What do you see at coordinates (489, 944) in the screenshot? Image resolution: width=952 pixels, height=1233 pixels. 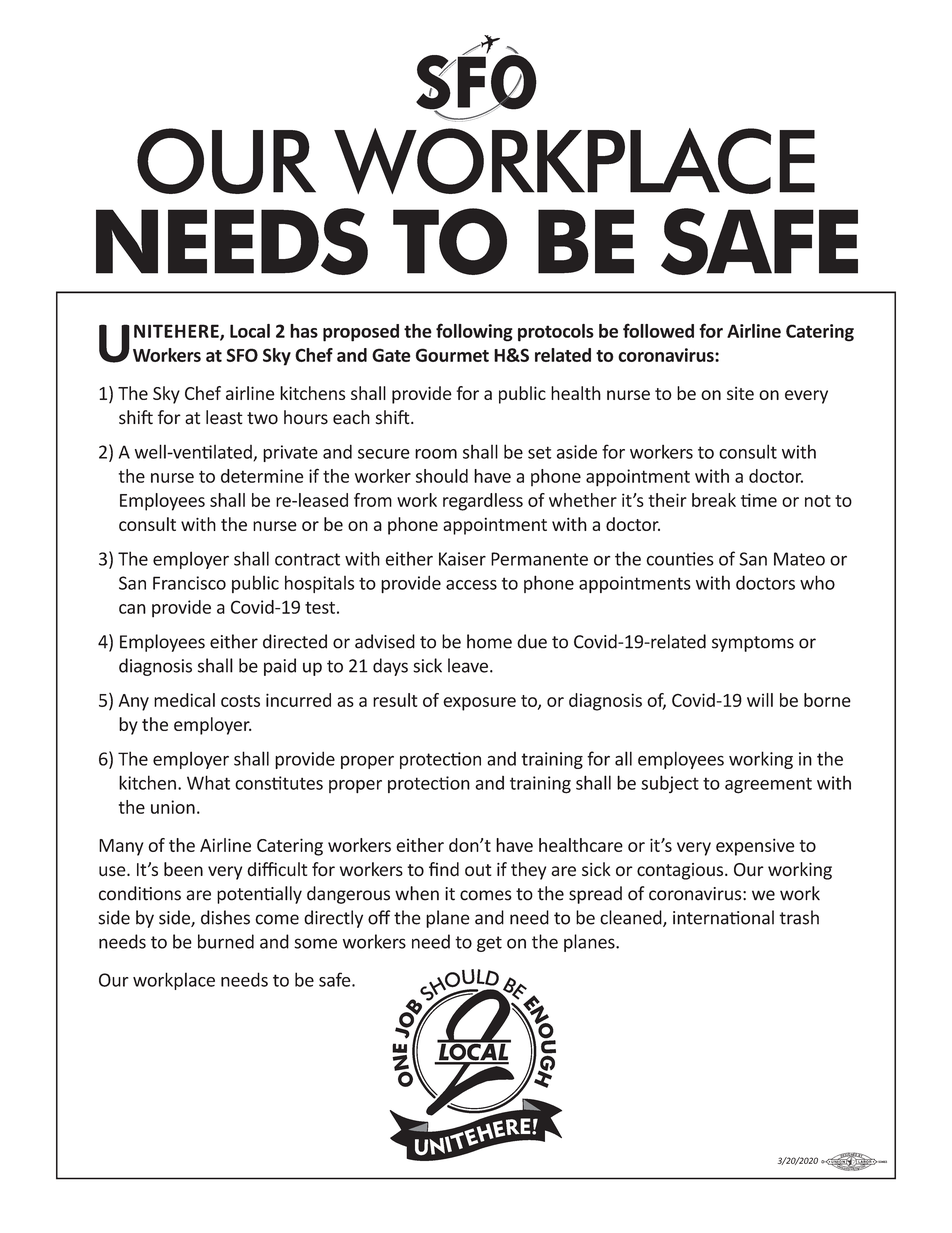 I see `get` at bounding box center [489, 944].
